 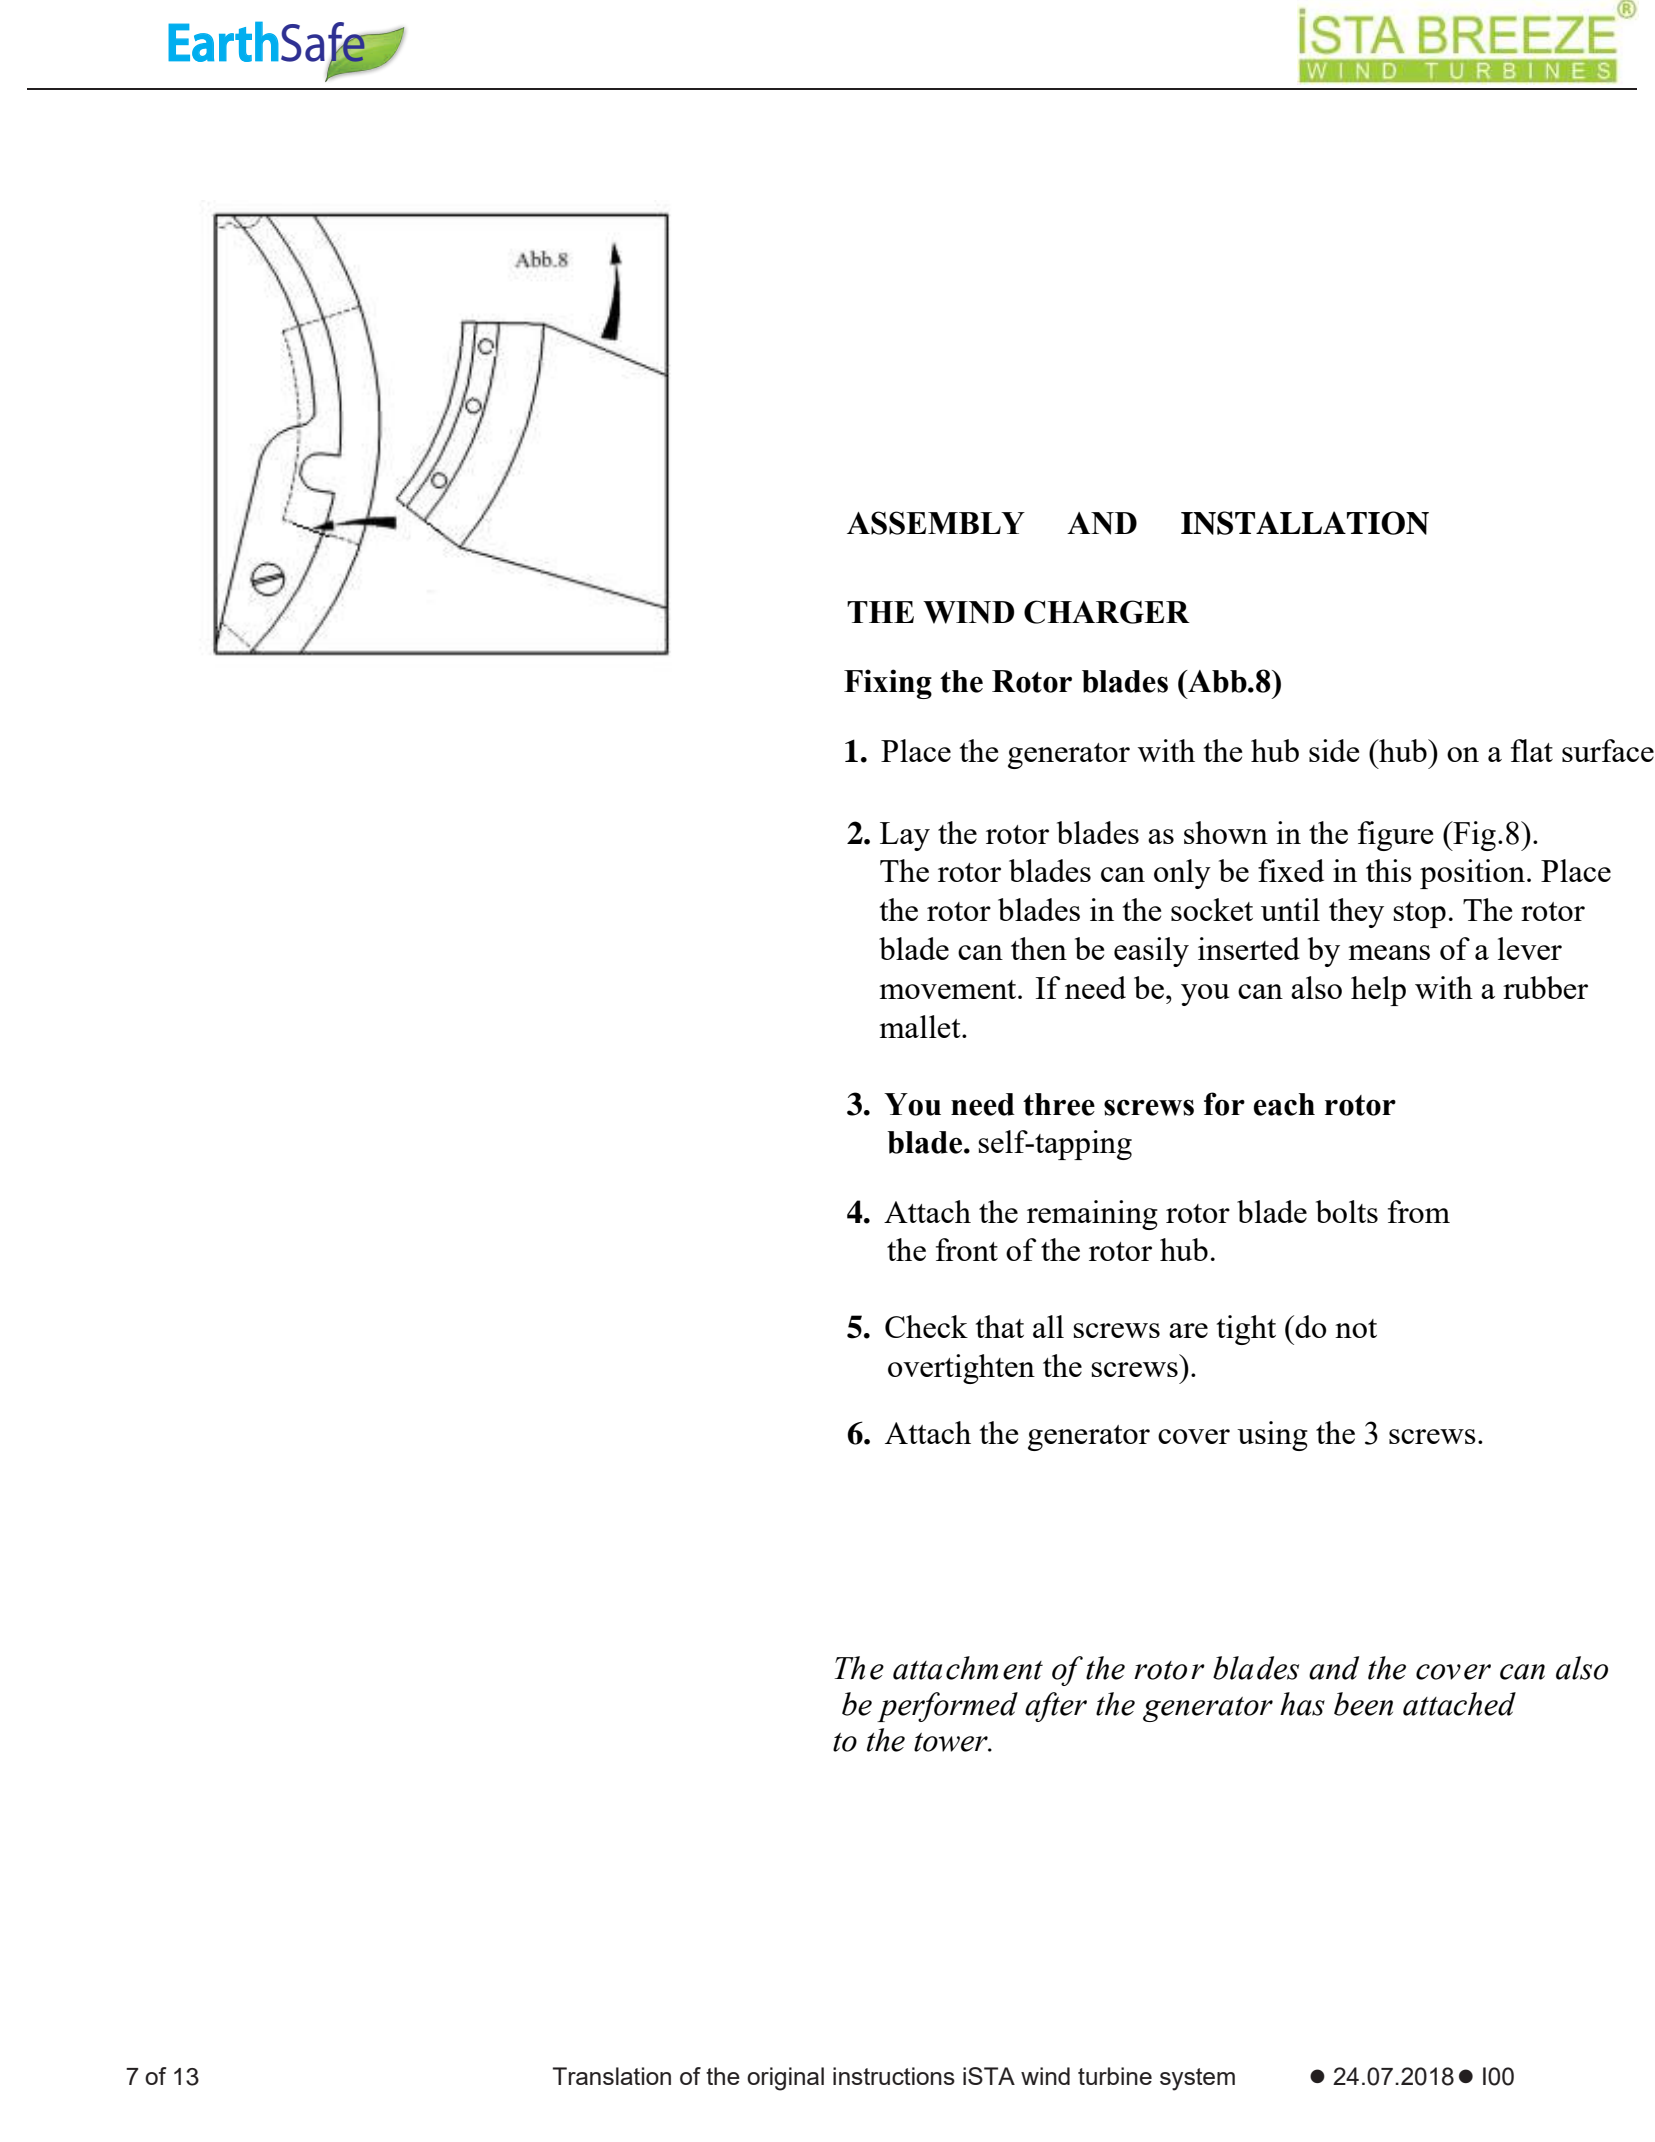 I want to click on using, so click(x=1272, y=1436).
